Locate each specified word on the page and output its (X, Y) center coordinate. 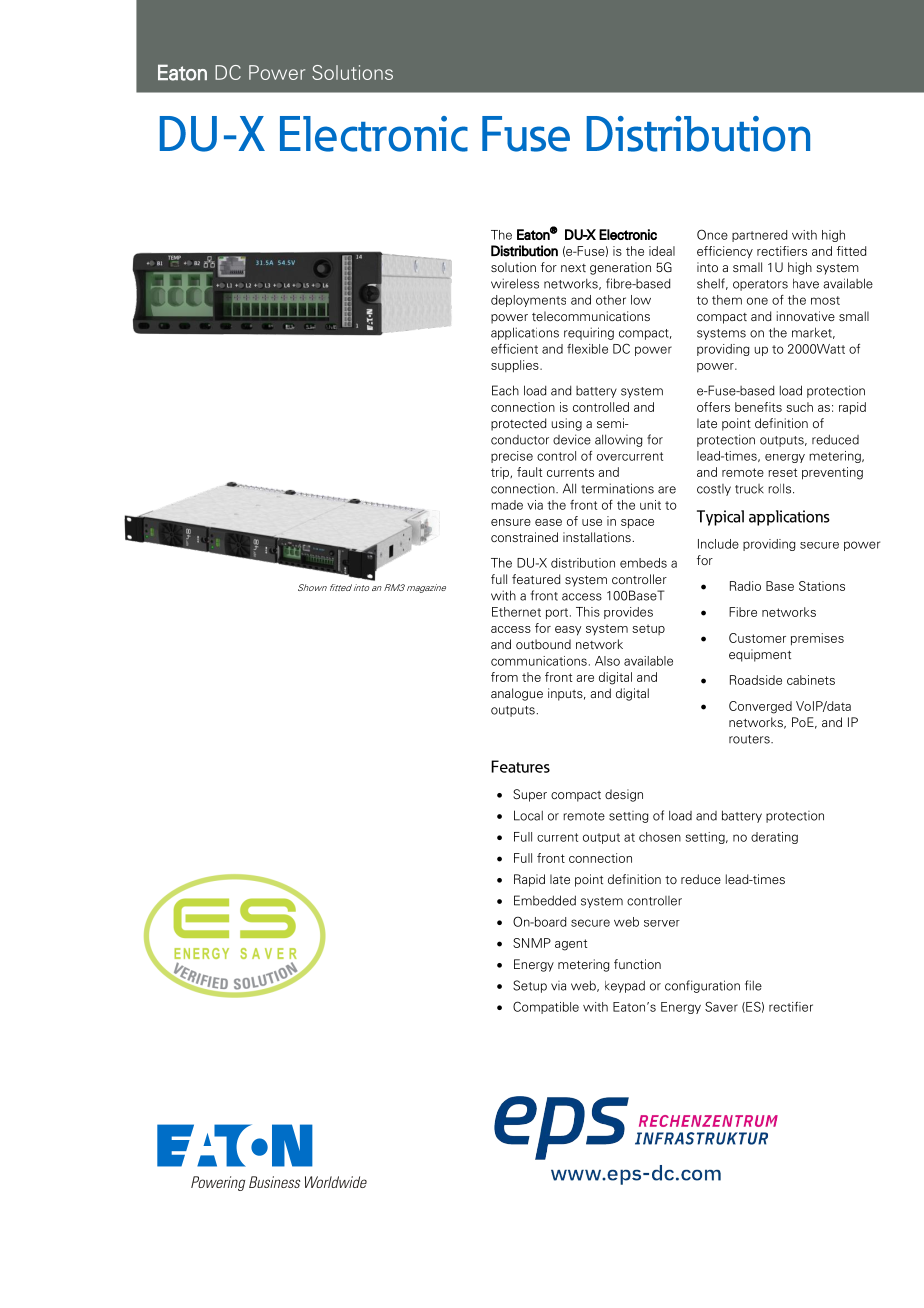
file (753, 985)
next (573, 268)
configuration (702, 986)
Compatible (546, 1007)
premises (817, 639)
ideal (662, 251)
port (558, 613)
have (806, 284)
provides (628, 613)
